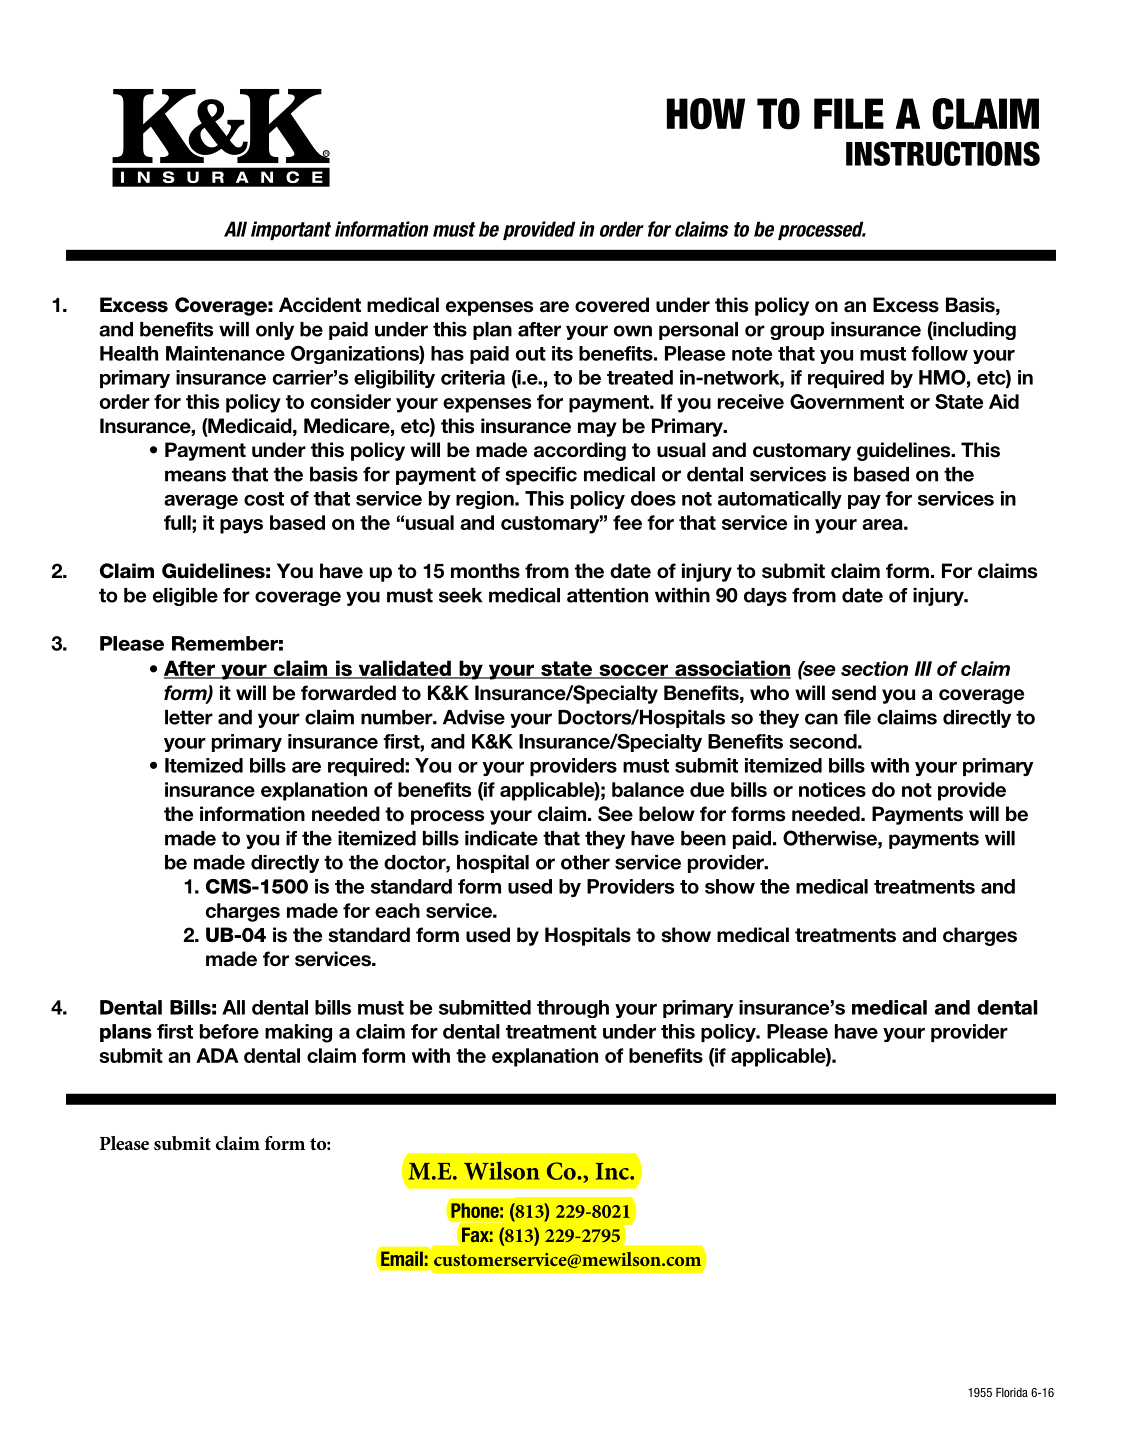 This screenshot has width=1122, height=1451. What do you see at coordinates (648, 789) in the screenshot?
I see `balance` at bounding box center [648, 789].
